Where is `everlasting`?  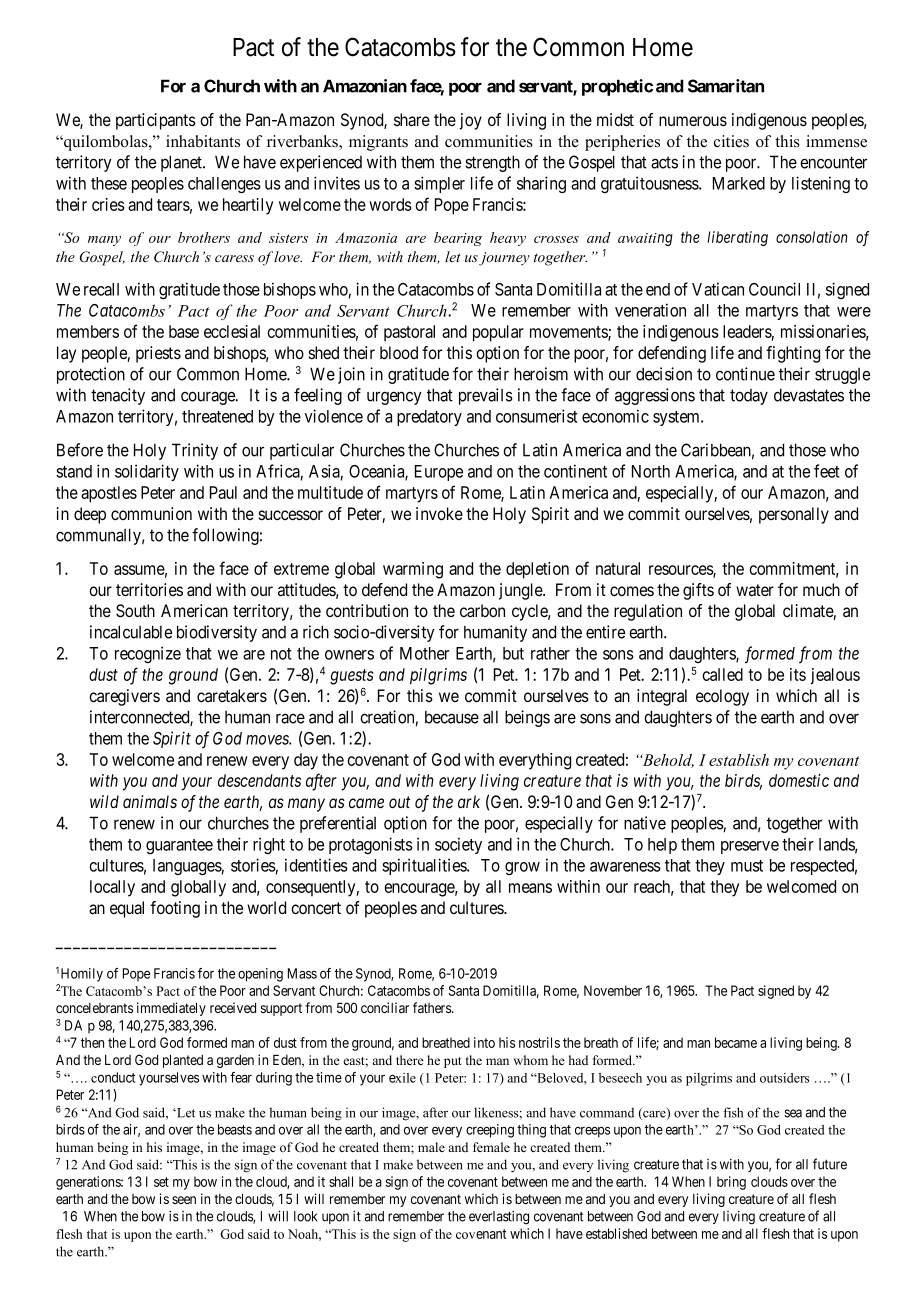
everlasting is located at coordinates (499, 1218).
